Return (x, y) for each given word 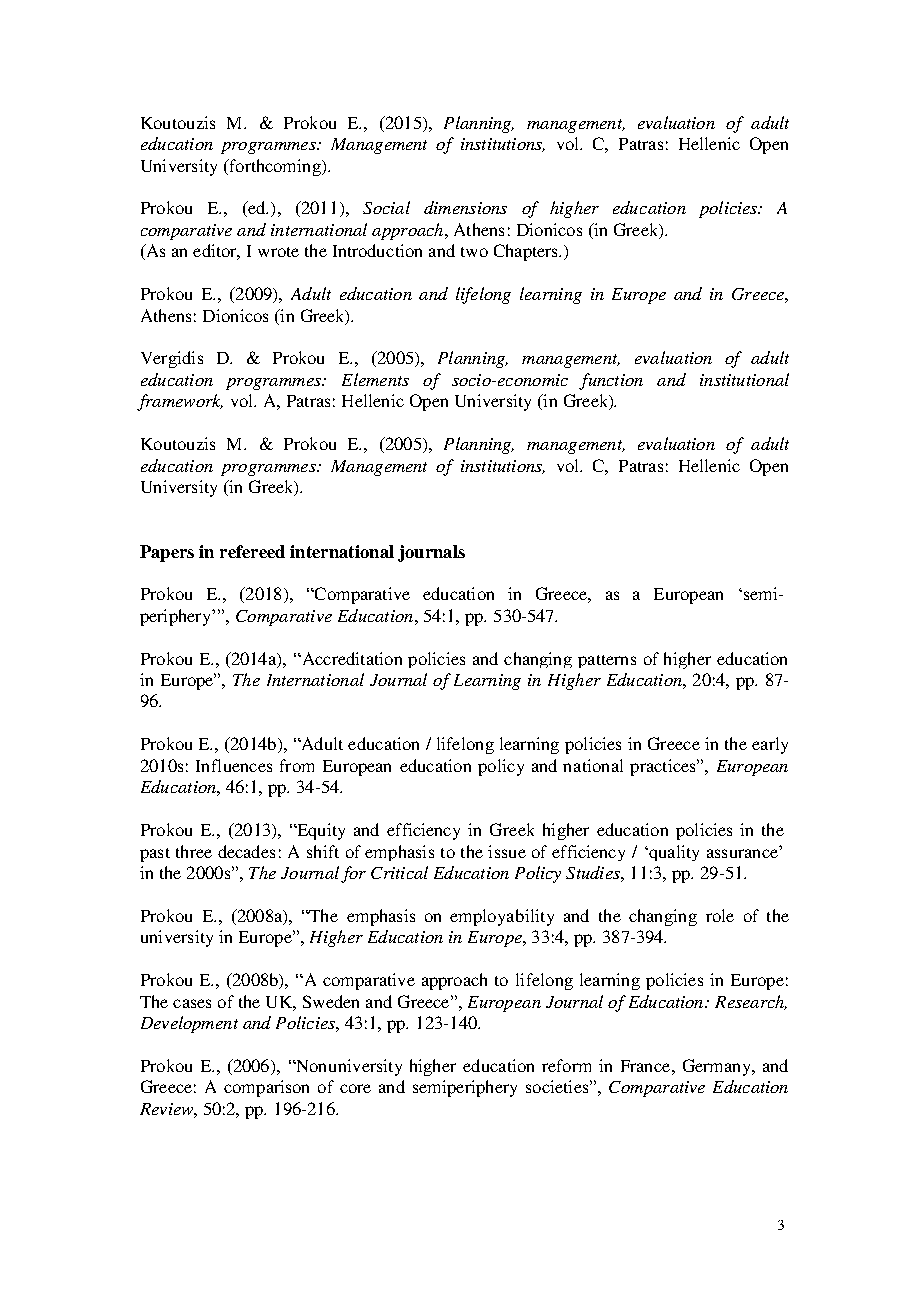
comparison (266, 1088)
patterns (607, 661)
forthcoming (275, 167)
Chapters (527, 252)
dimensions (465, 207)
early (770, 745)
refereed (252, 551)
